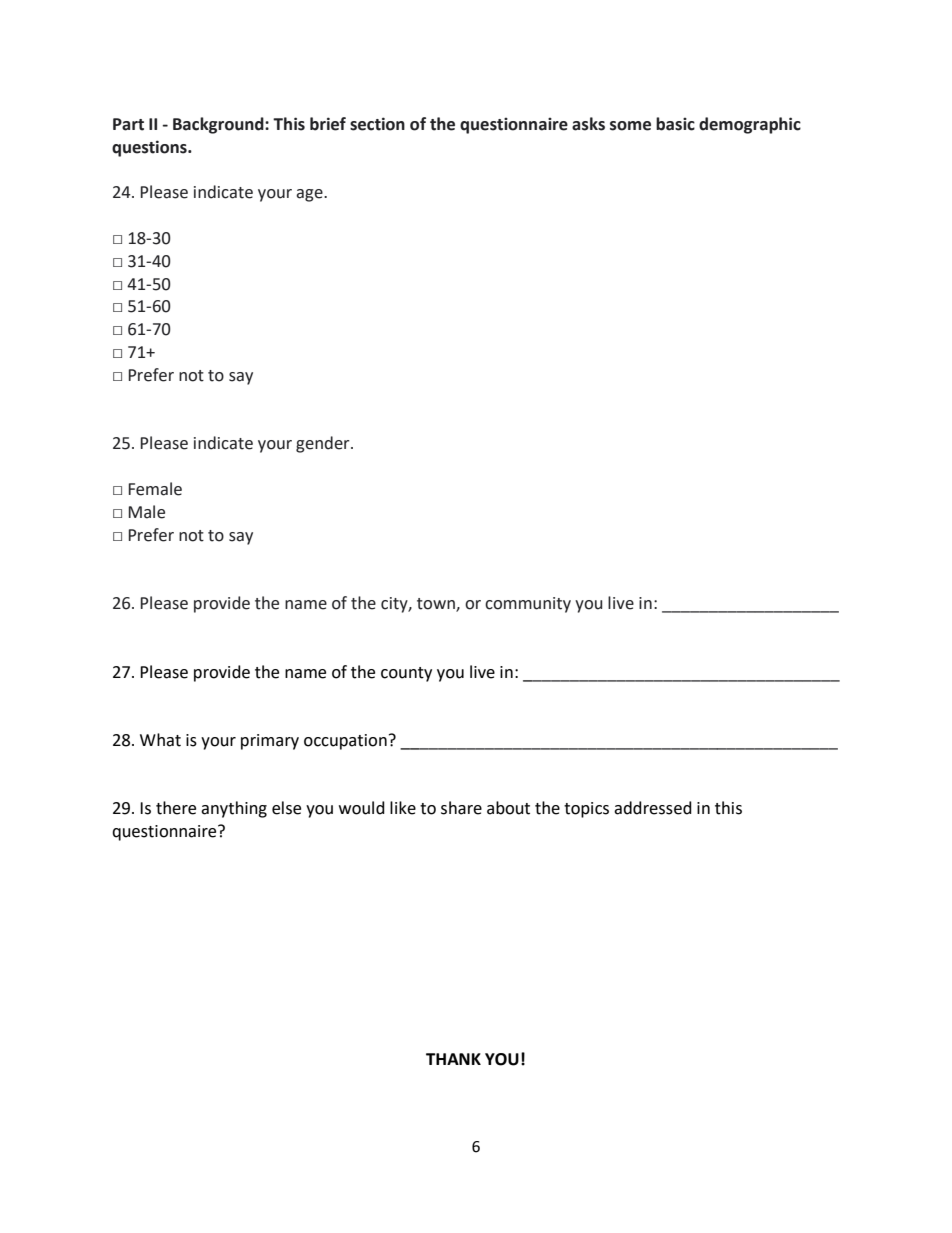 This screenshot has height=1233, width=952. I want to click on What, so click(160, 740).
